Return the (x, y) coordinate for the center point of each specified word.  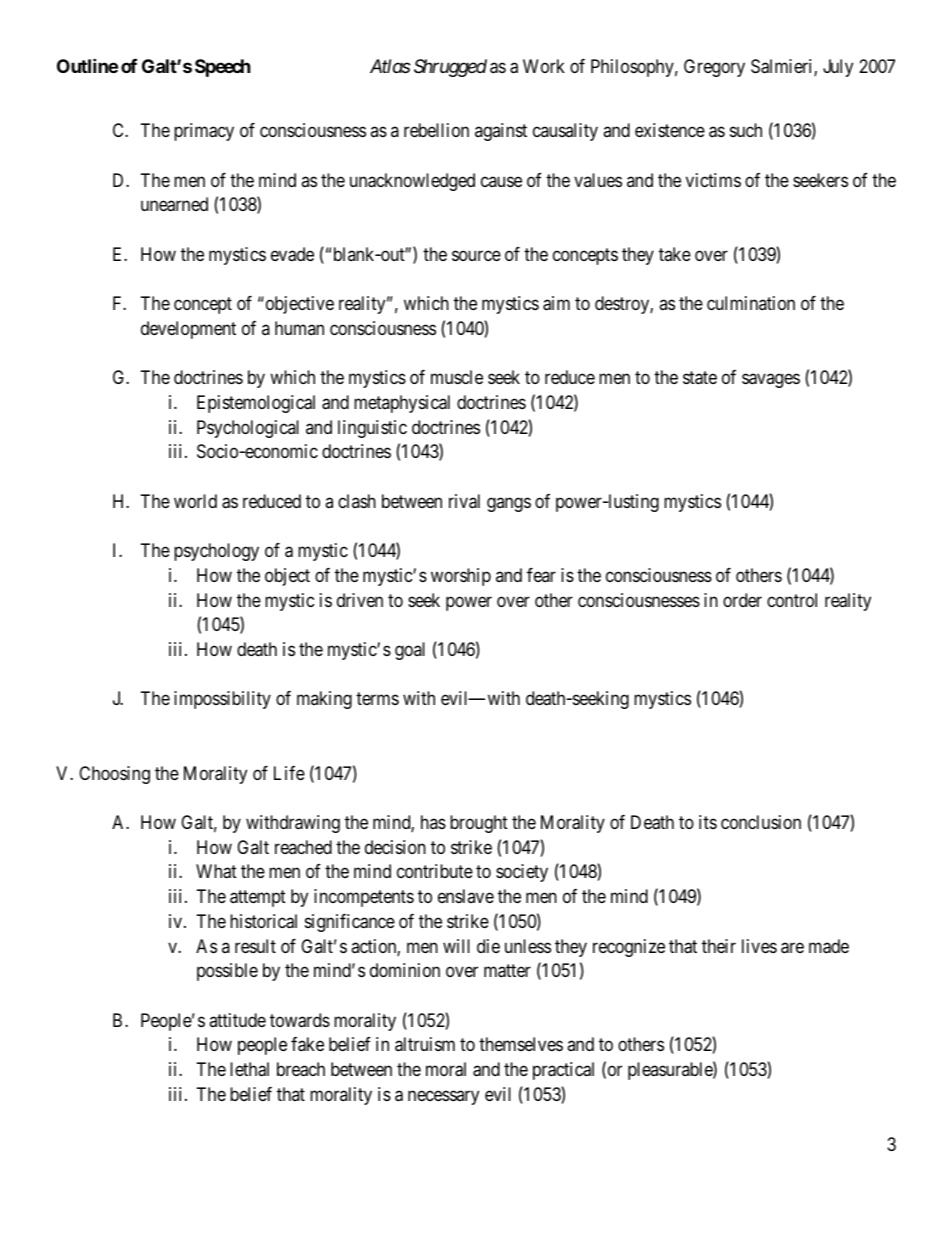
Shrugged (450, 68)
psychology (216, 552)
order (742, 600)
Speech (223, 68)
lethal (249, 1069)
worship (461, 577)
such (746, 130)
